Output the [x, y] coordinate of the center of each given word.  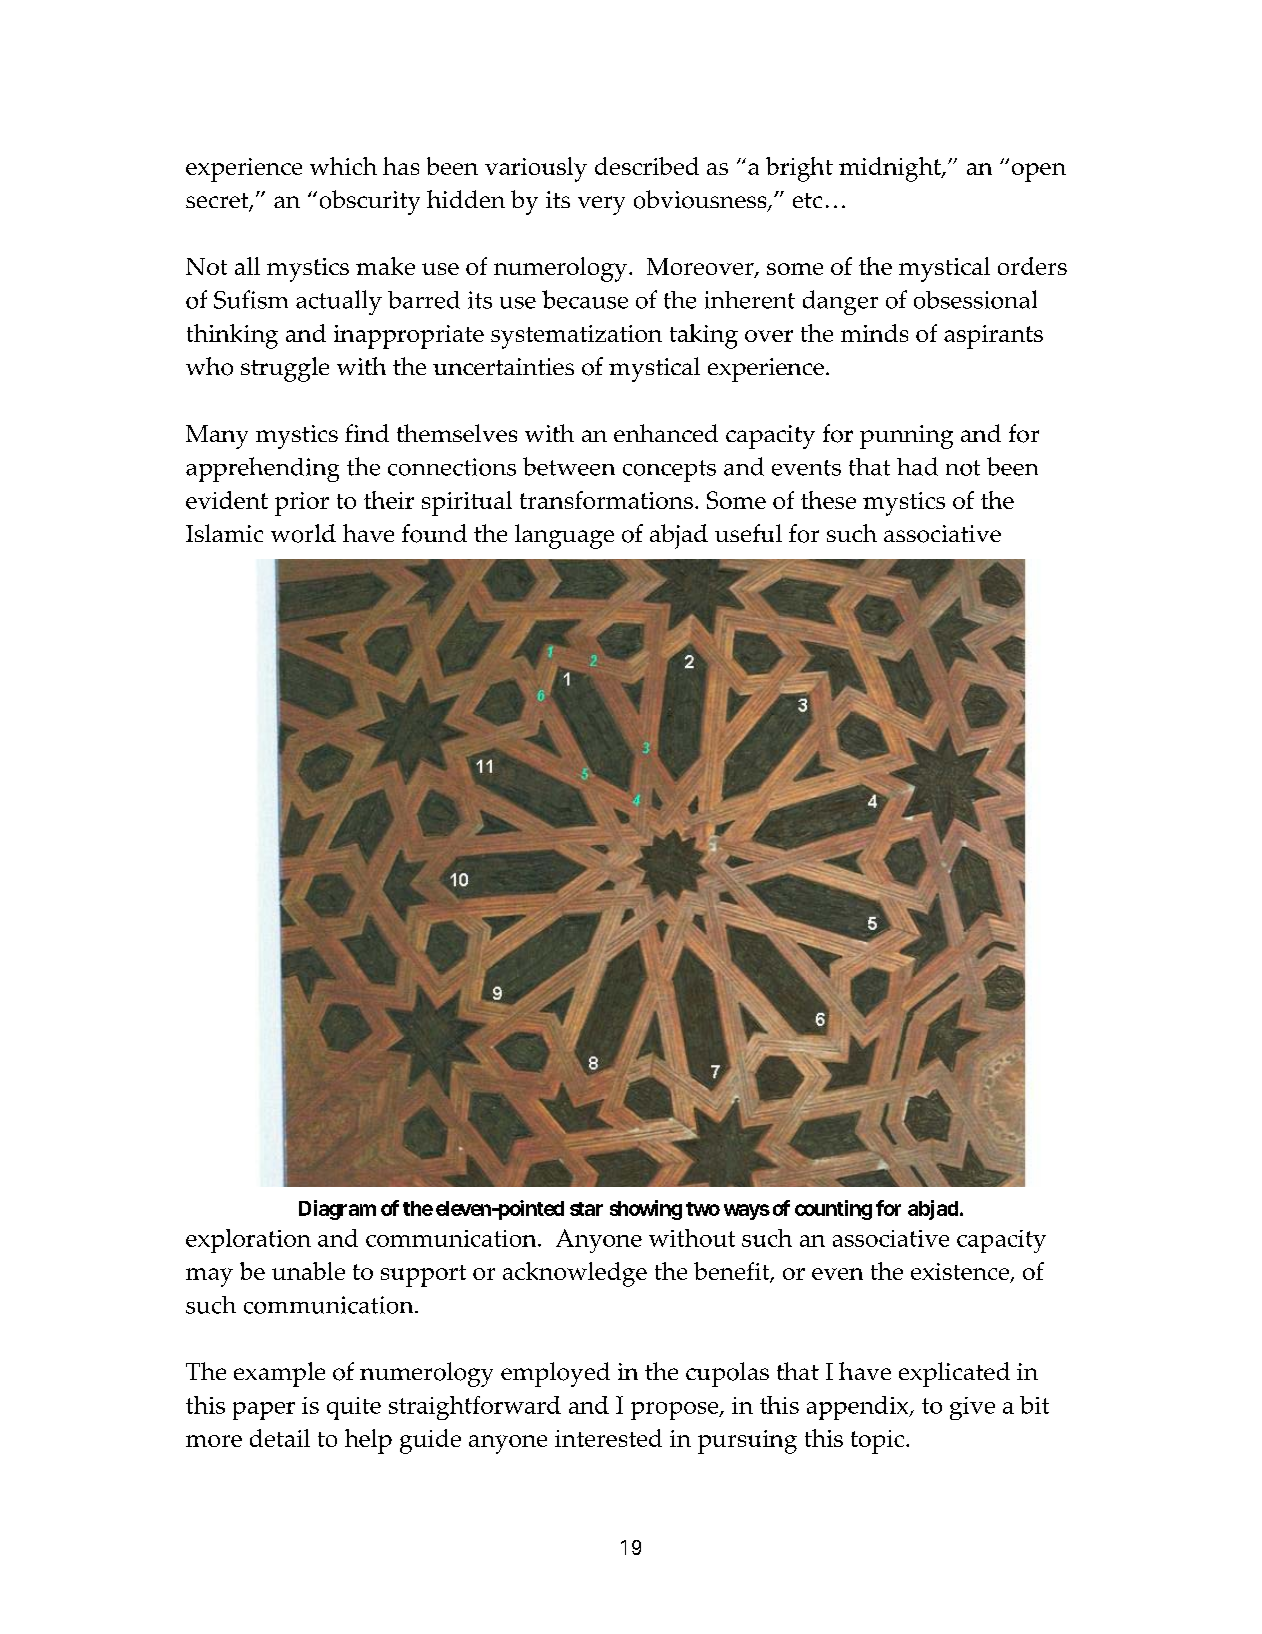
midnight [891, 169]
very [601, 205]
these [828, 500]
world [303, 533]
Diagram [337, 1210]
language [564, 536]
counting [833, 1210]
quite [354, 1408]
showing [646, 1210]
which [343, 166]
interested [608, 1438]
